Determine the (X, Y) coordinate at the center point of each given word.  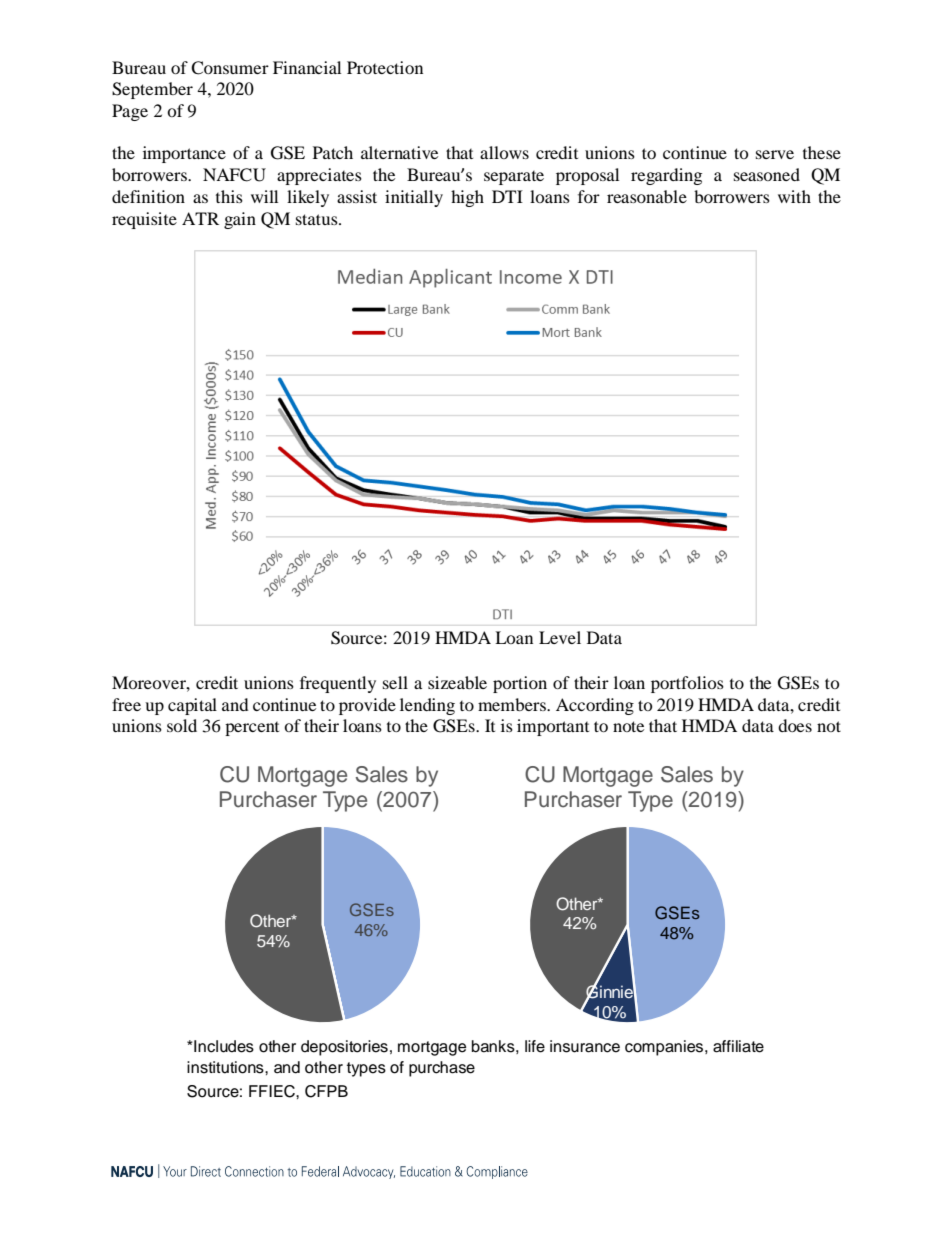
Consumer (230, 68)
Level (560, 637)
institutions (226, 1067)
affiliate (738, 1046)
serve (775, 154)
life (535, 1046)
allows (504, 152)
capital (192, 706)
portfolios (687, 684)
